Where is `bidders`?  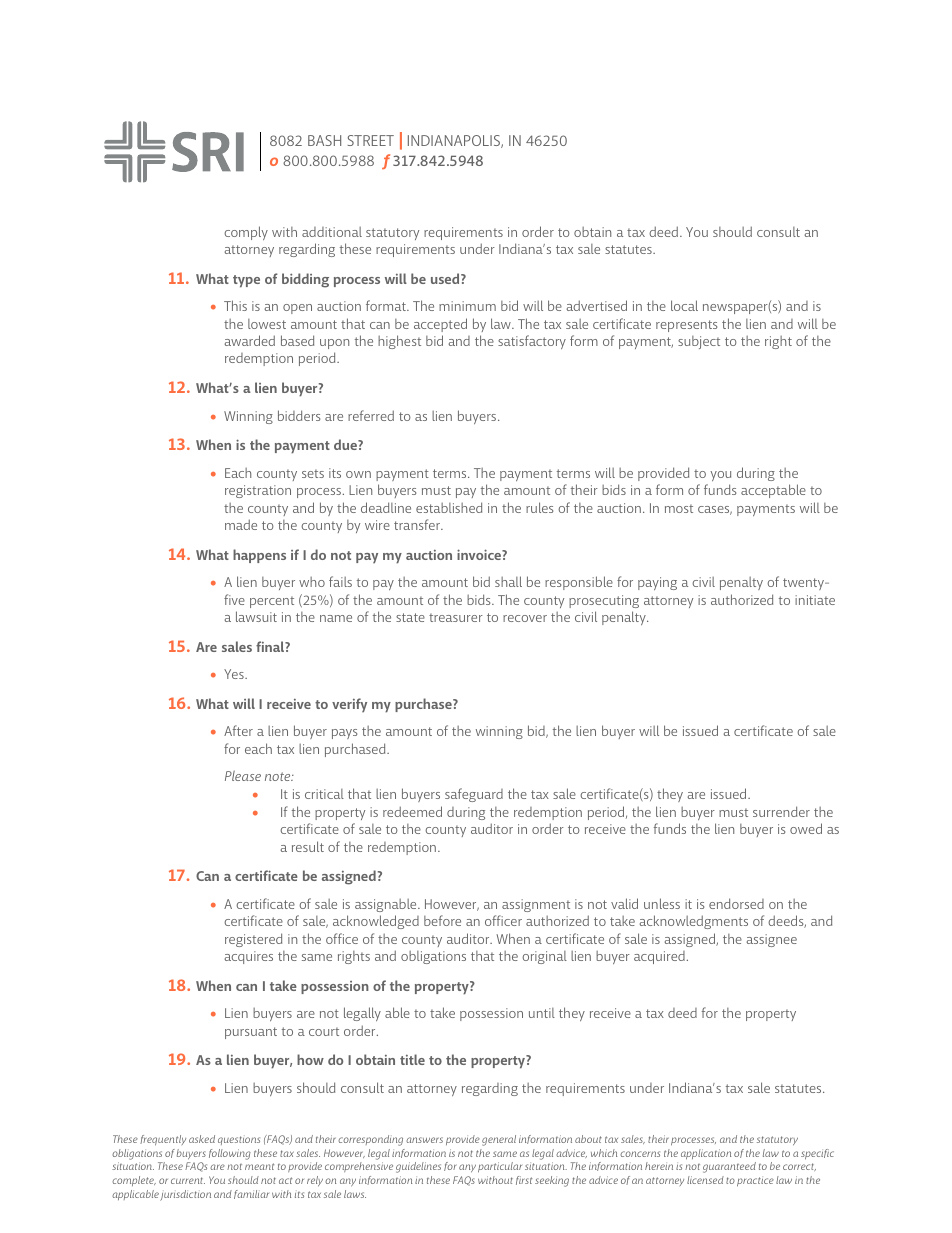
bidders is located at coordinates (299, 415).
